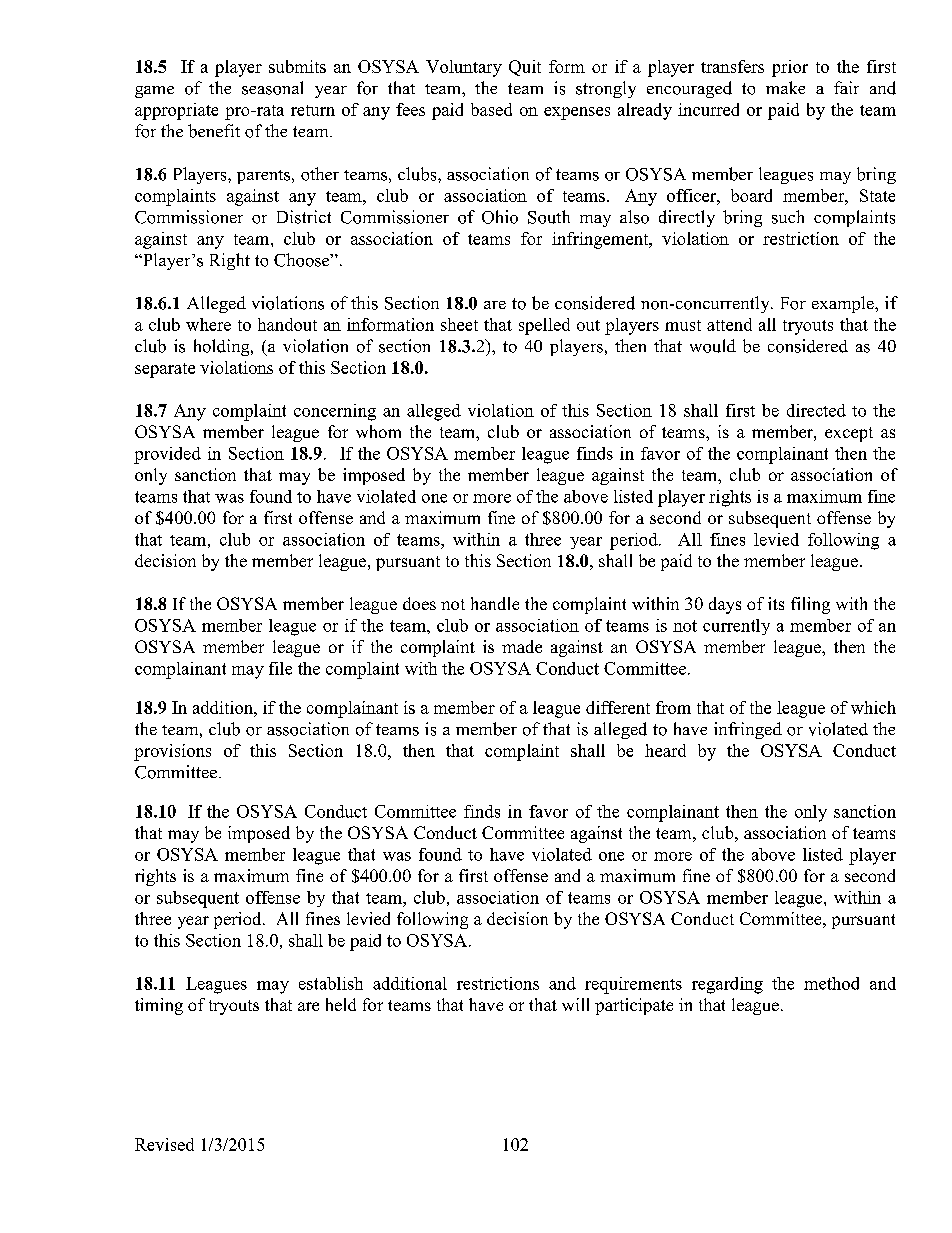 Image resolution: width=952 pixels, height=1233 pixels. What do you see at coordinates (575, 1004) in the screenshot?
I see `will` at bounding box center [575, 1004].
